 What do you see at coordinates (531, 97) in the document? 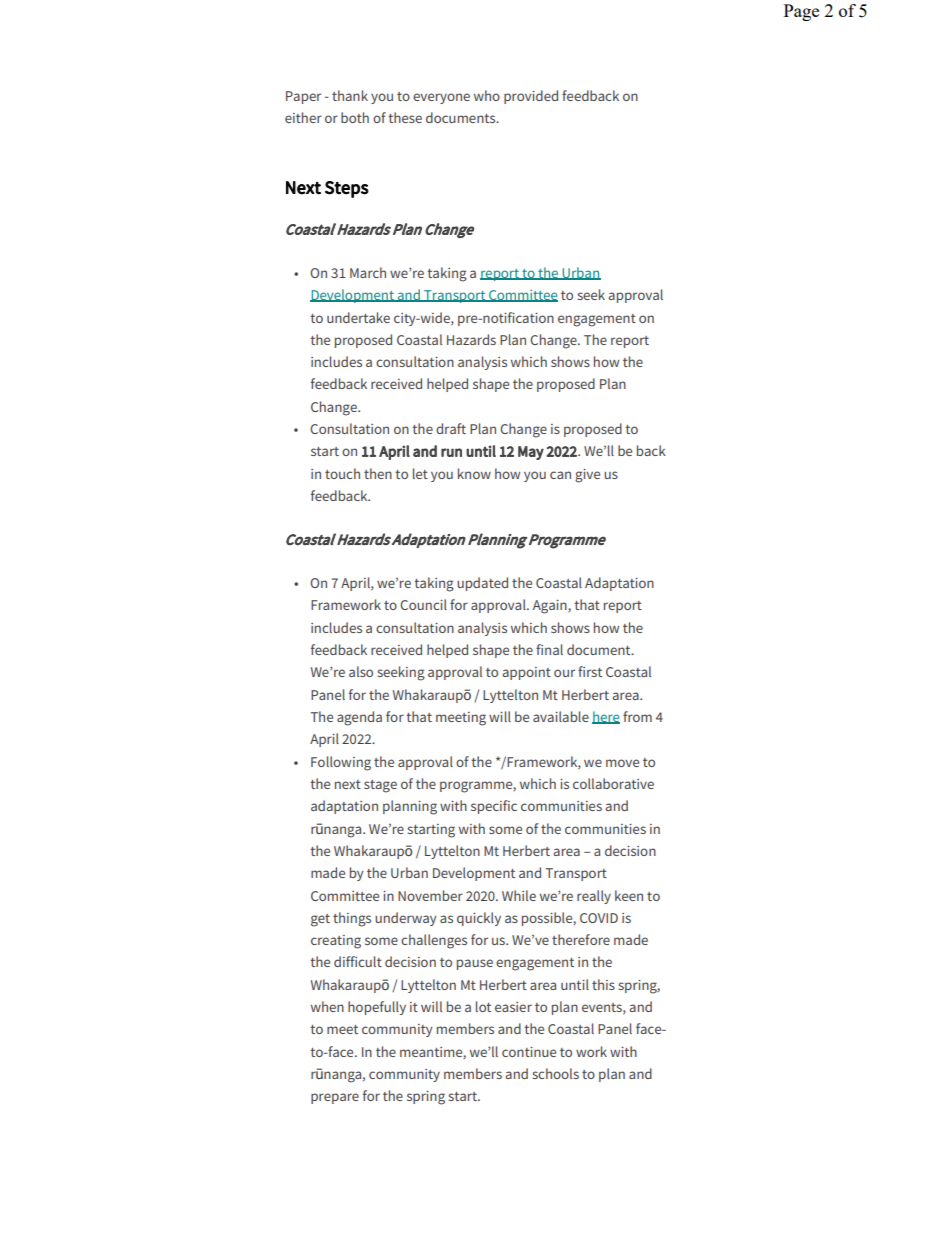
I see `provided` at bounding box center [531, 97].
